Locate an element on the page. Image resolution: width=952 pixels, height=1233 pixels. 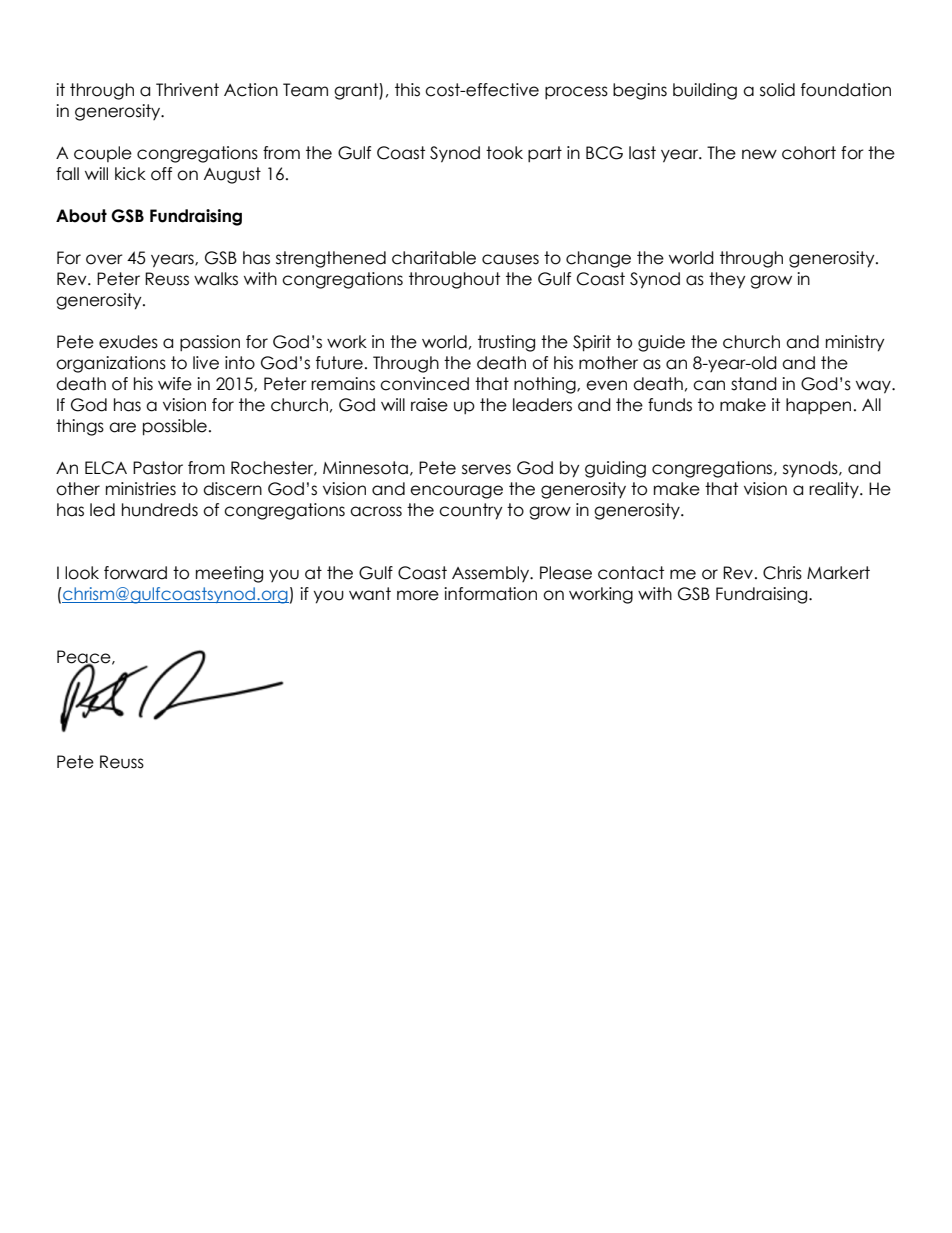
encourage is located at coordinates (456, 492).
